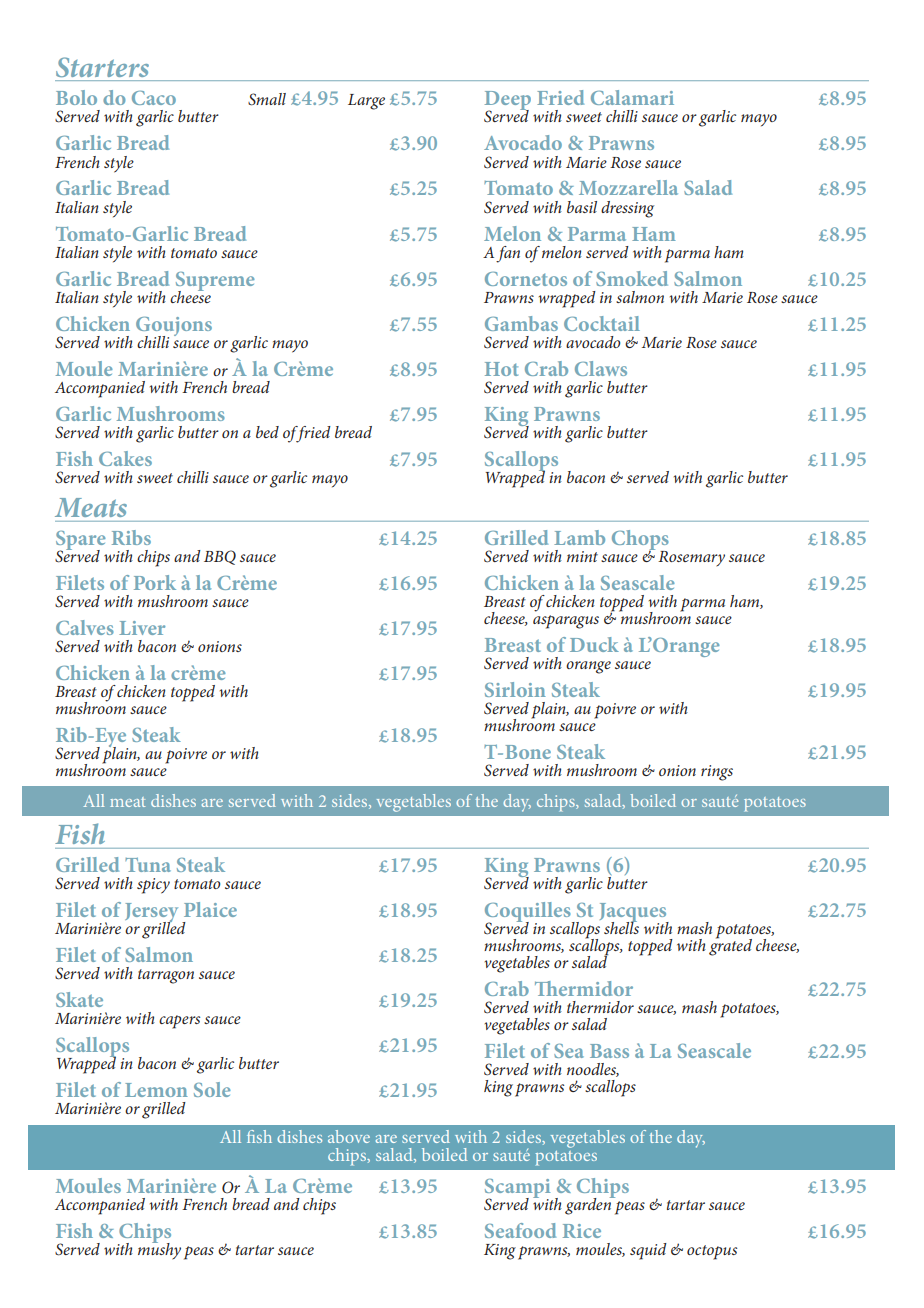 The image size is (924, 1308). What do you see at coordinates (501, 369) in the image?
I see `Hot` at bounding box center [501, 369].
